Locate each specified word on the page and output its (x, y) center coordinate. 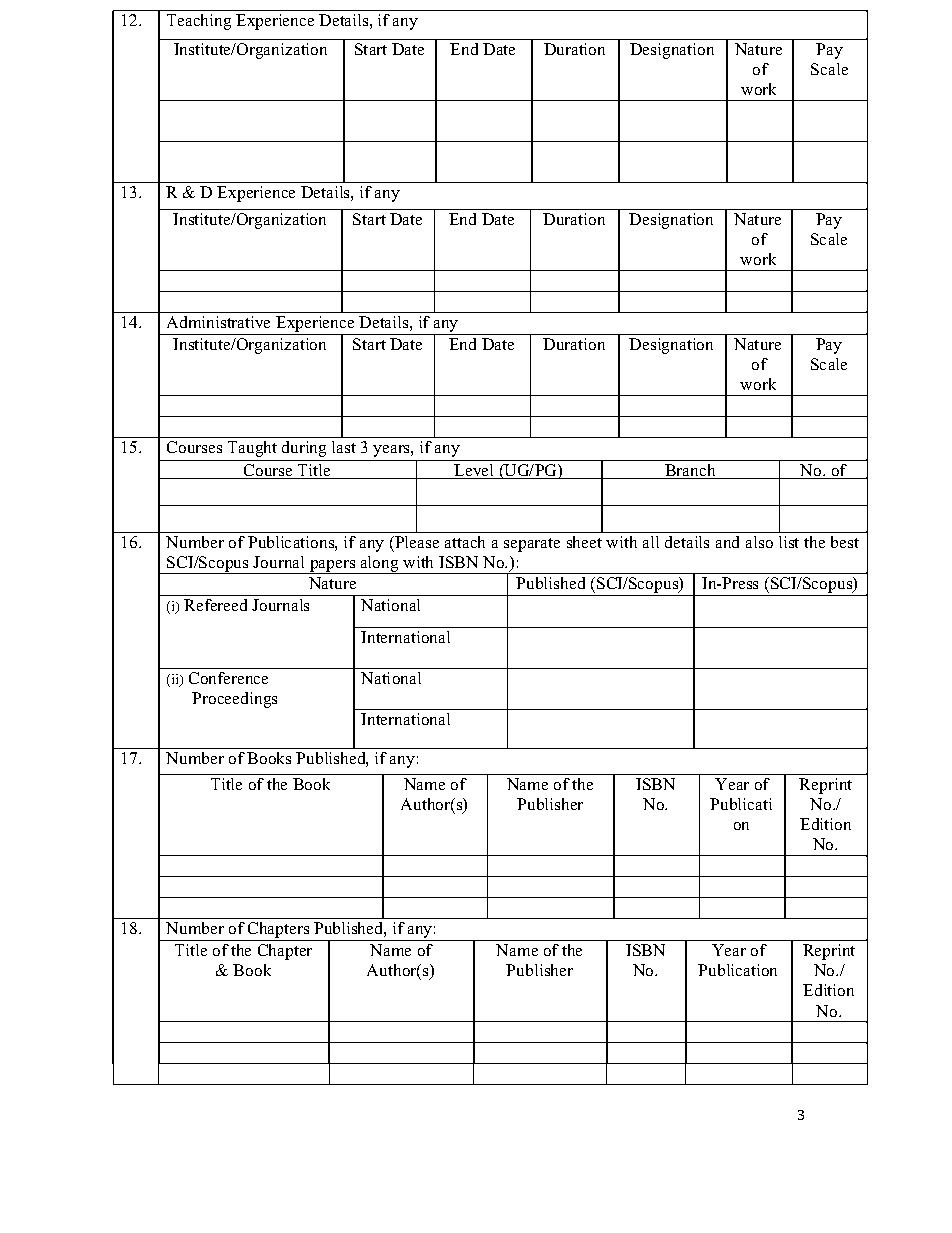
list (789, 542)
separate (532, 545)
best (845, 542)
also (759, 542)
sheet (584, 542)
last (344, 447)
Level (475, 471)
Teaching (199, 22)
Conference (228, 678)
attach (465, 542)
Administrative (218, 322)
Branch (690, 471)
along (380, 565)
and (727, 542)
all (651, 542)
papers (333, 567)
